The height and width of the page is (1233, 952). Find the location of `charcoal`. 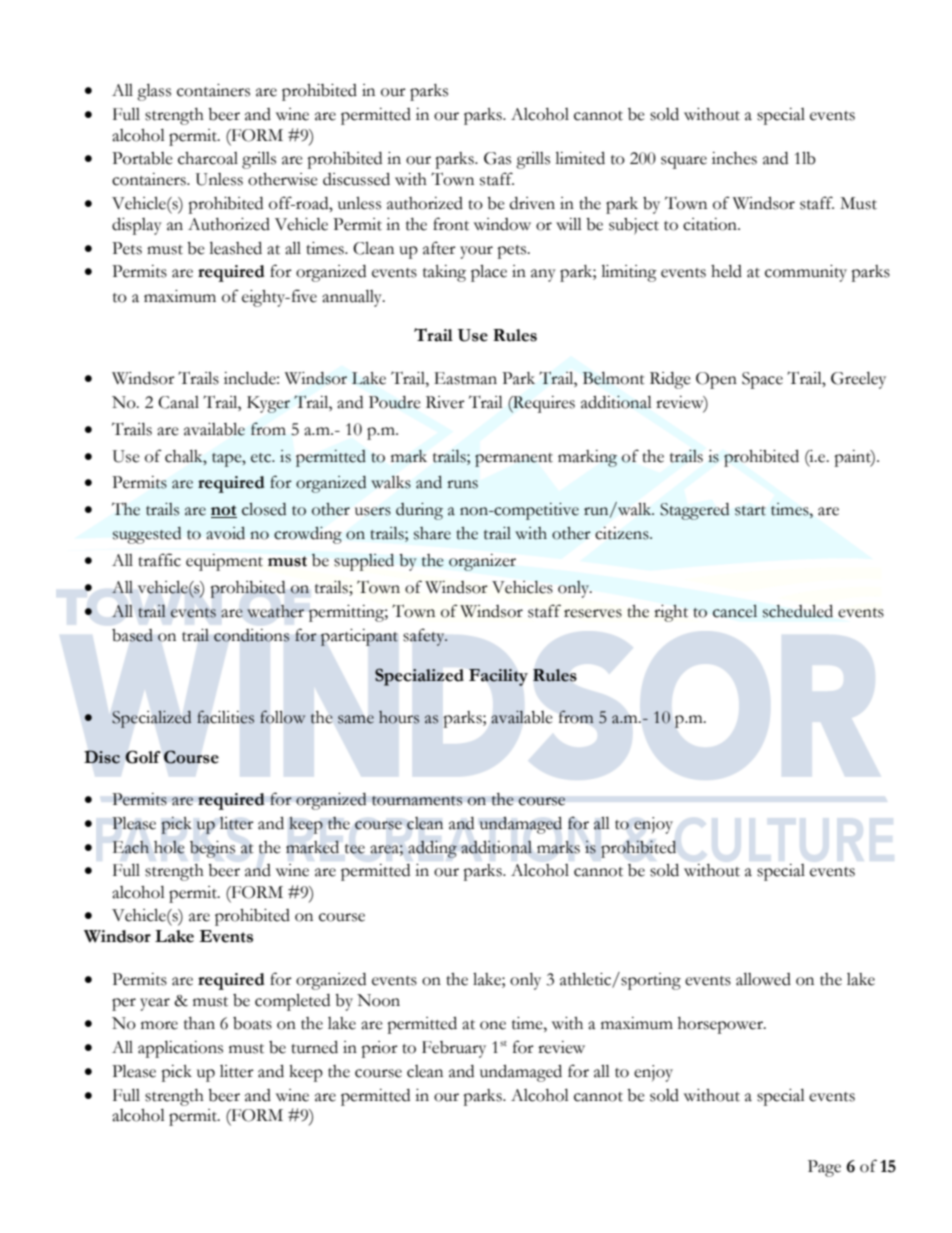

charcoal is located at coordinates (208, 158).
